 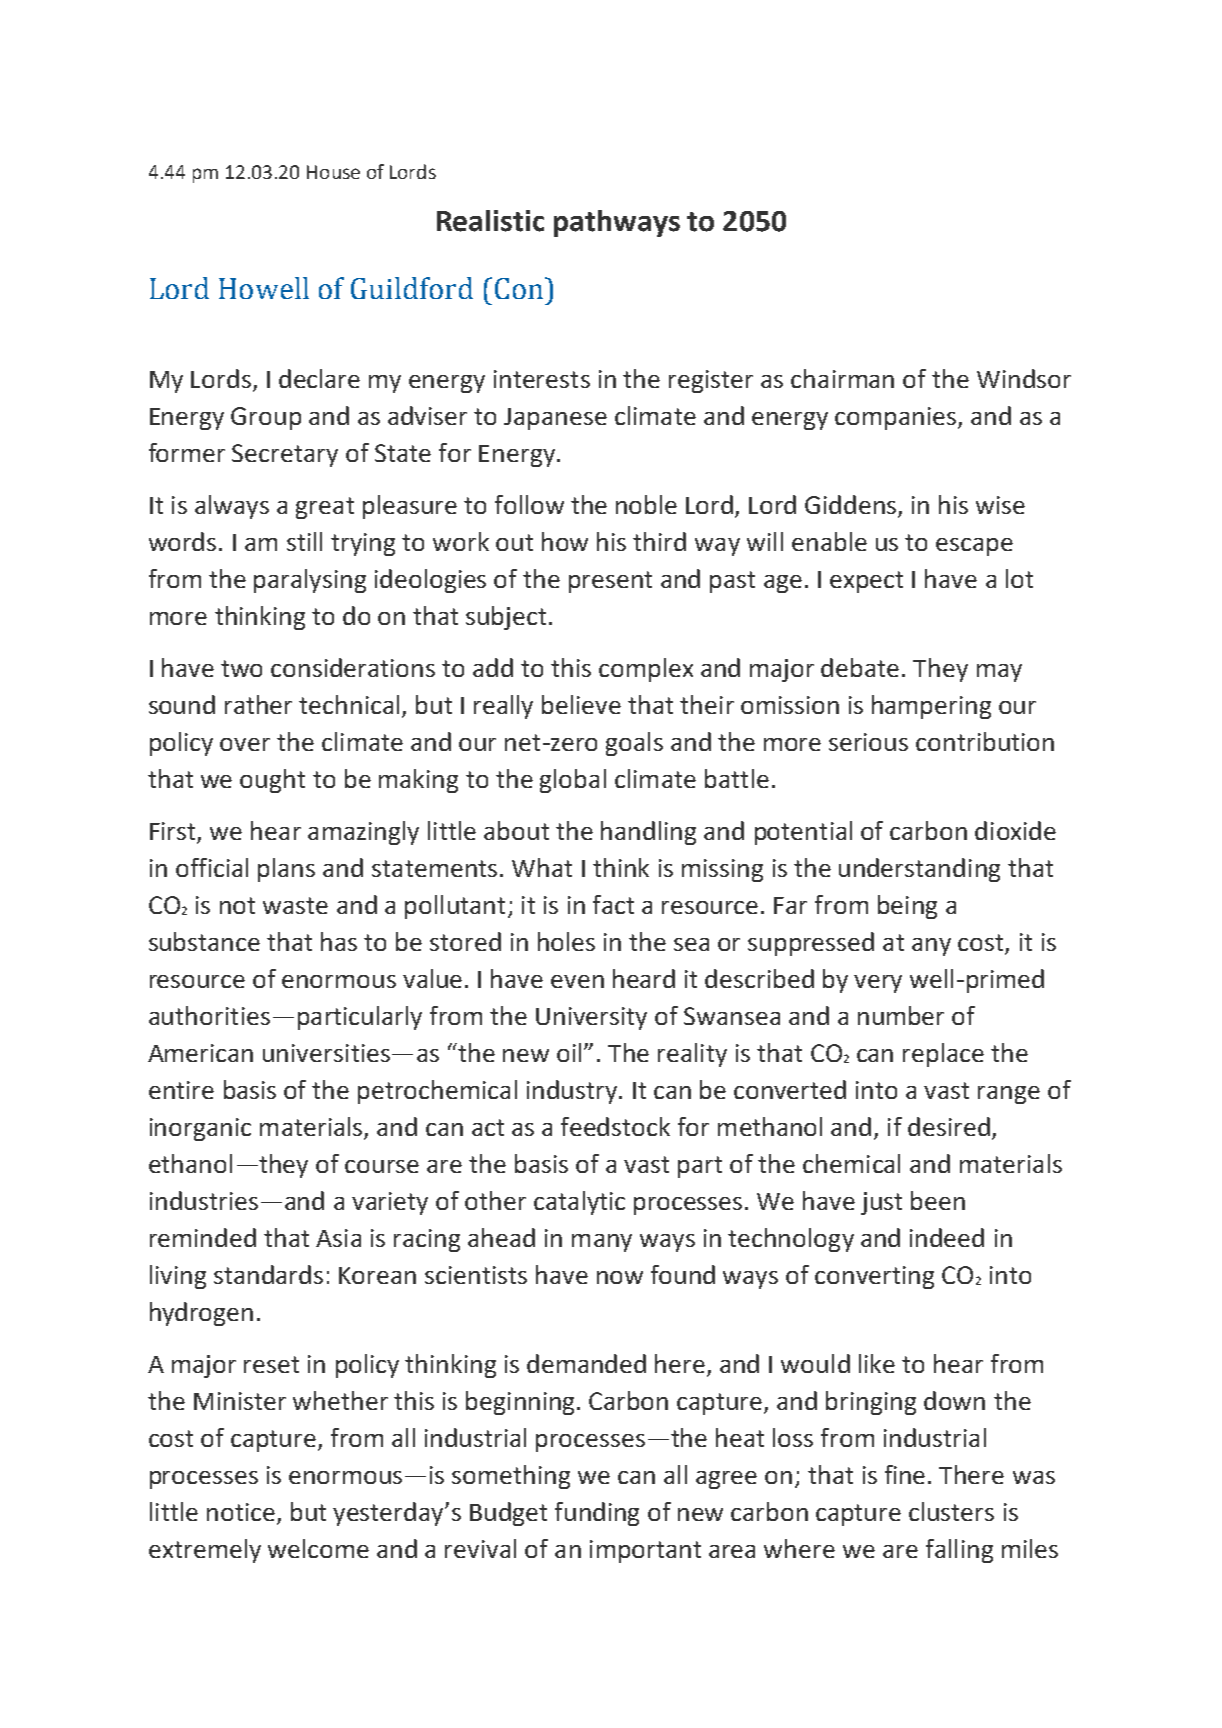 What do you see at coordinates (610, 582) in the document?
I see `present` at bounding box center [610, 582].
